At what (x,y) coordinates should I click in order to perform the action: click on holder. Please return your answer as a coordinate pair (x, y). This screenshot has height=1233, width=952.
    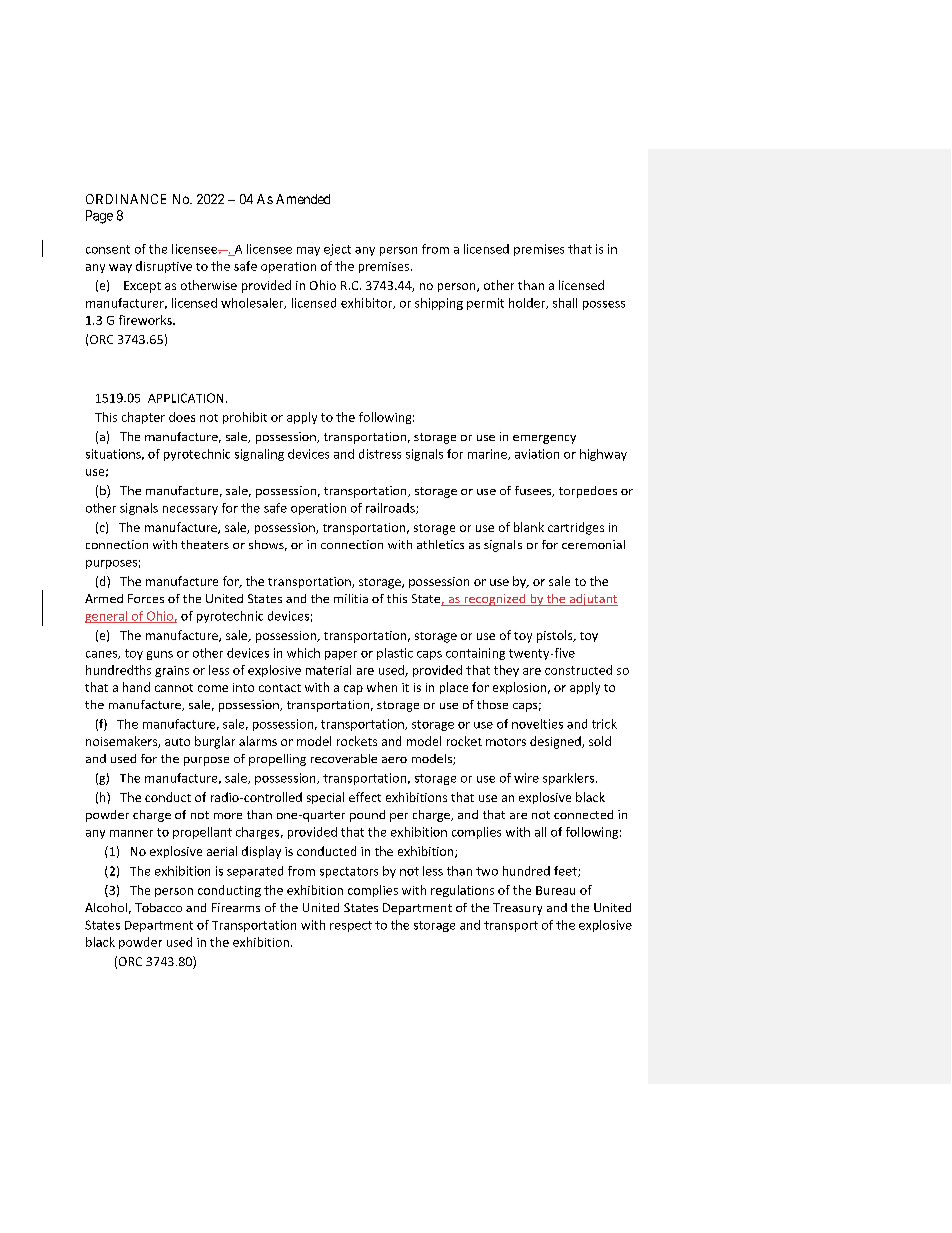
    Looking at the image, I should click on (528, 303).
